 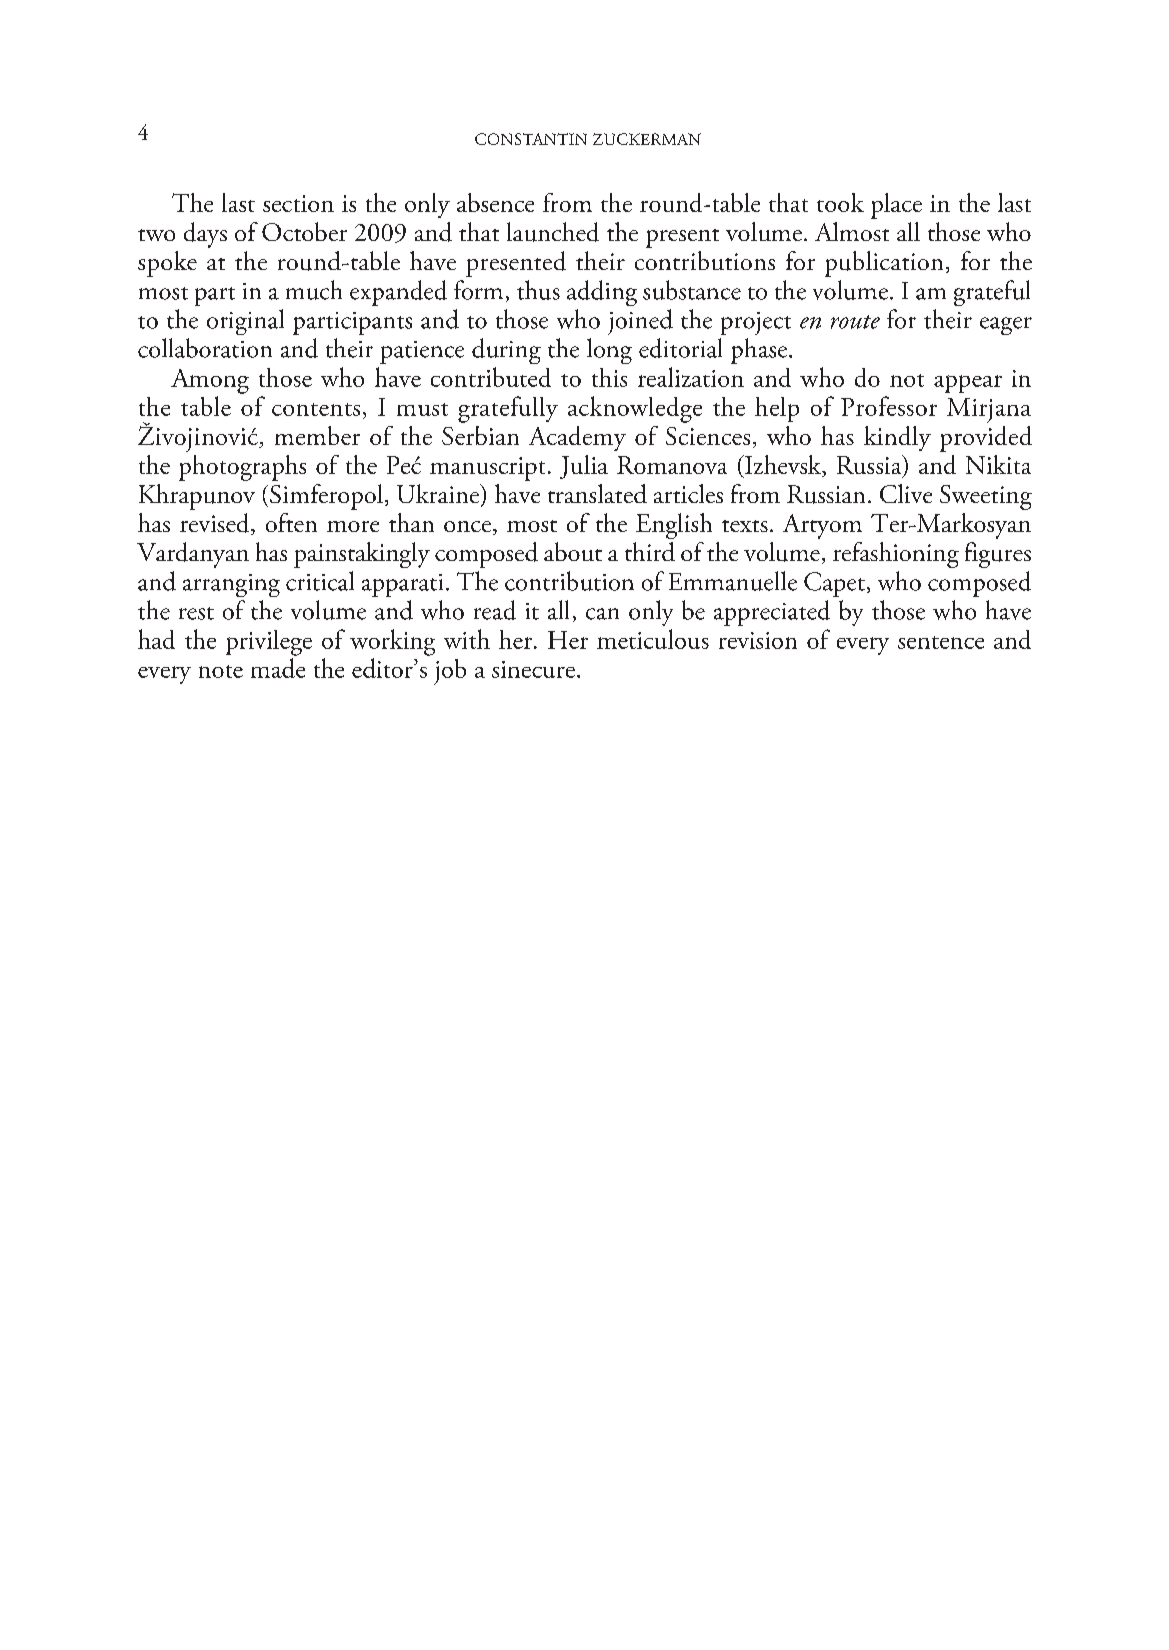 What do you see at coordinates (298, 203) in the screenshot?
I see `section` at bounding box center [298, 203].
